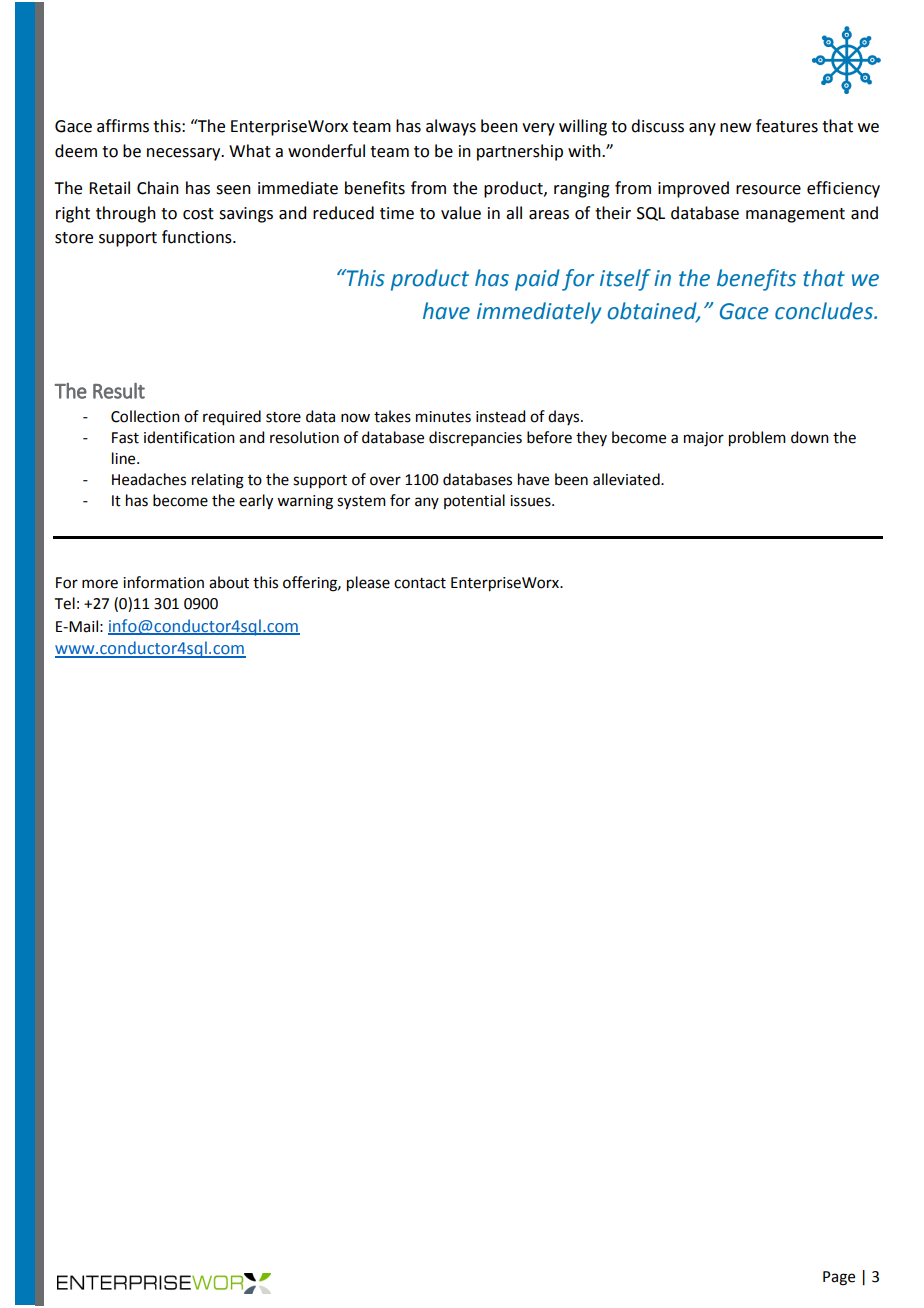  What do you see at coordinates (256, 502) in the image?
I see `early` at bounding box center [256, 502].
